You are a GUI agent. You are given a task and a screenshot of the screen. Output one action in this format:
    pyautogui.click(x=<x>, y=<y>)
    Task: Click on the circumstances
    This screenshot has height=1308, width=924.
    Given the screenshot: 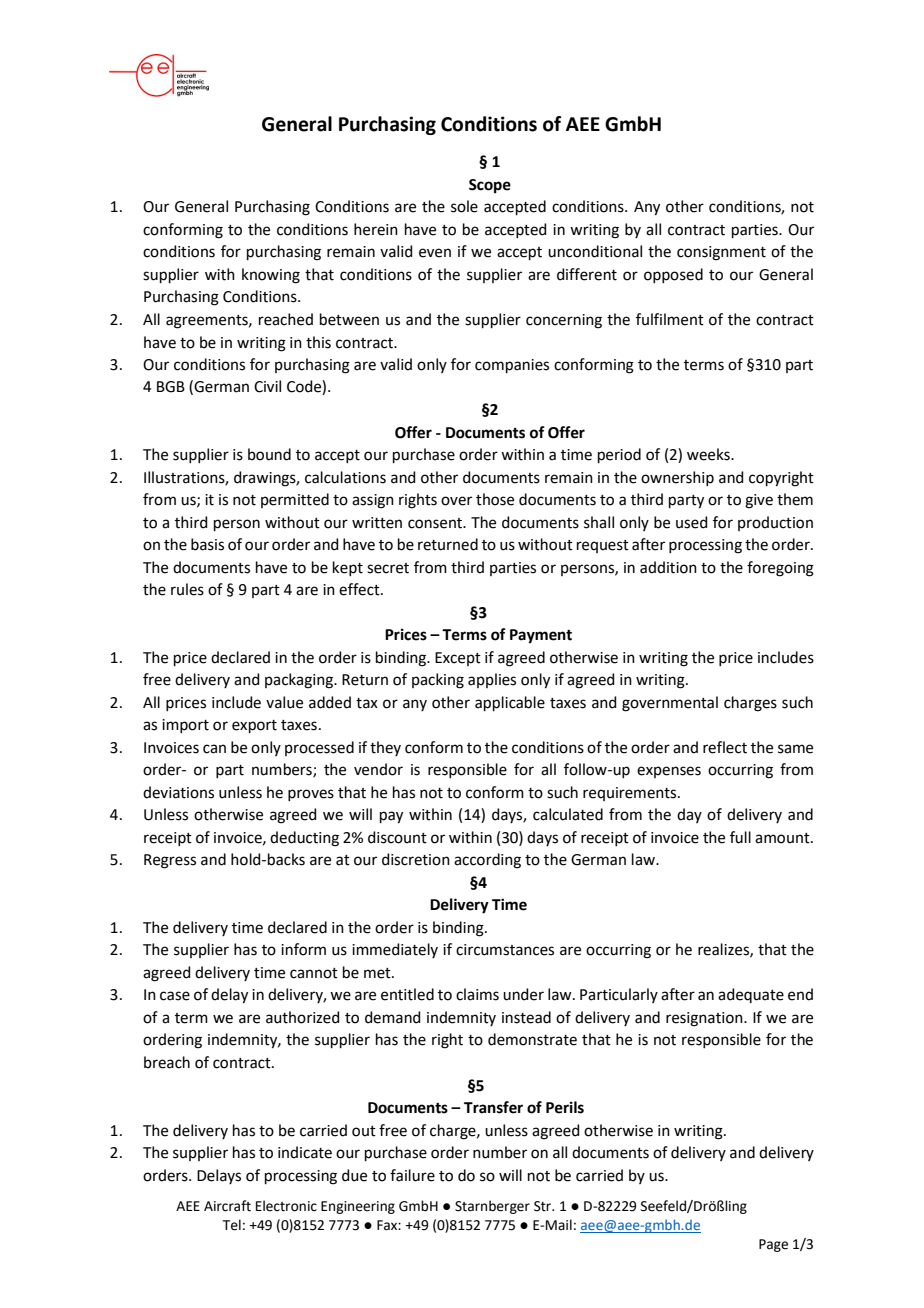 What is the action you would take?
    pyautogui.click(x=505, y=950)
